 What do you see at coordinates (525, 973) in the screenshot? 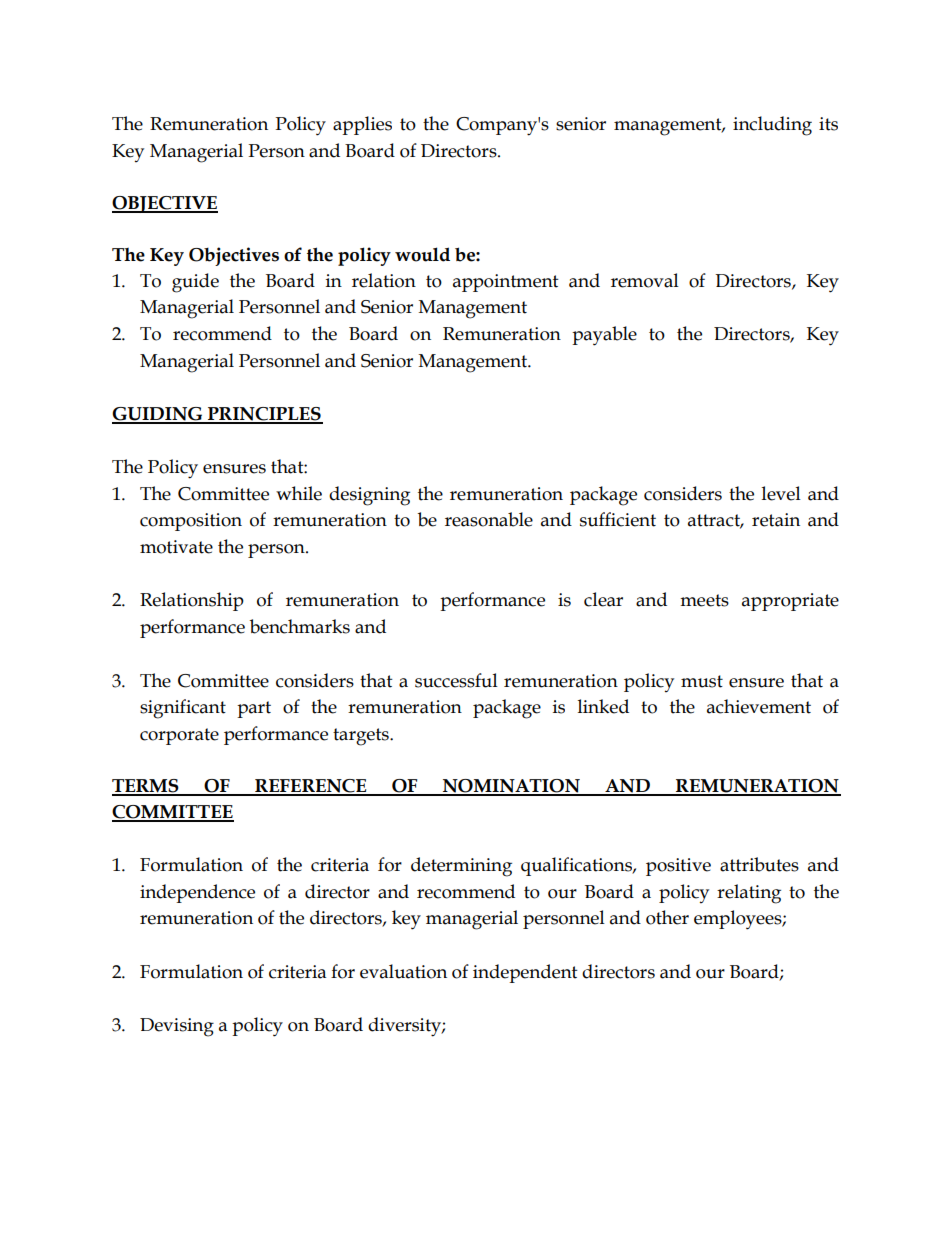
I see `independent` at bounding box center [525, 973].
